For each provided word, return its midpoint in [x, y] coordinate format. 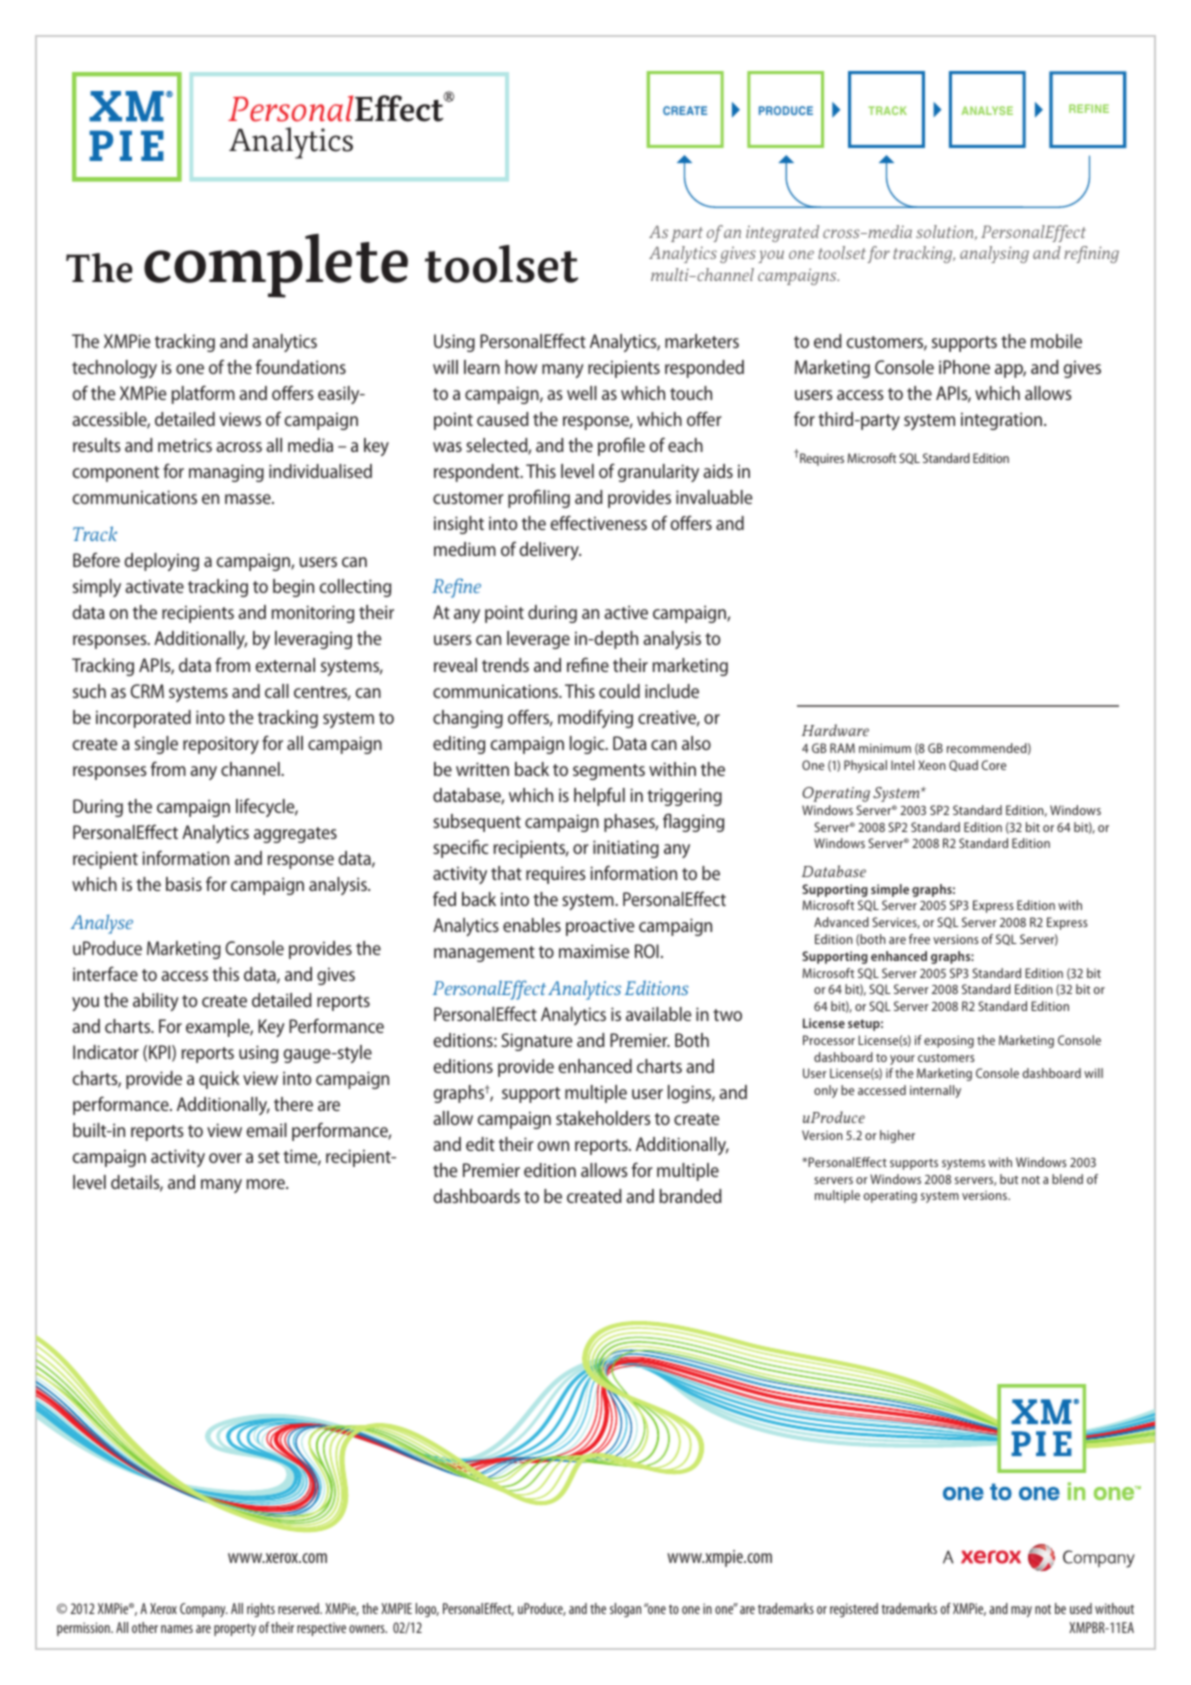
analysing [994, 254]
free [919, 939]
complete [276, 266]
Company [204, 1610]
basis [184, 884]
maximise [594, 951]
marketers [702, 341]
